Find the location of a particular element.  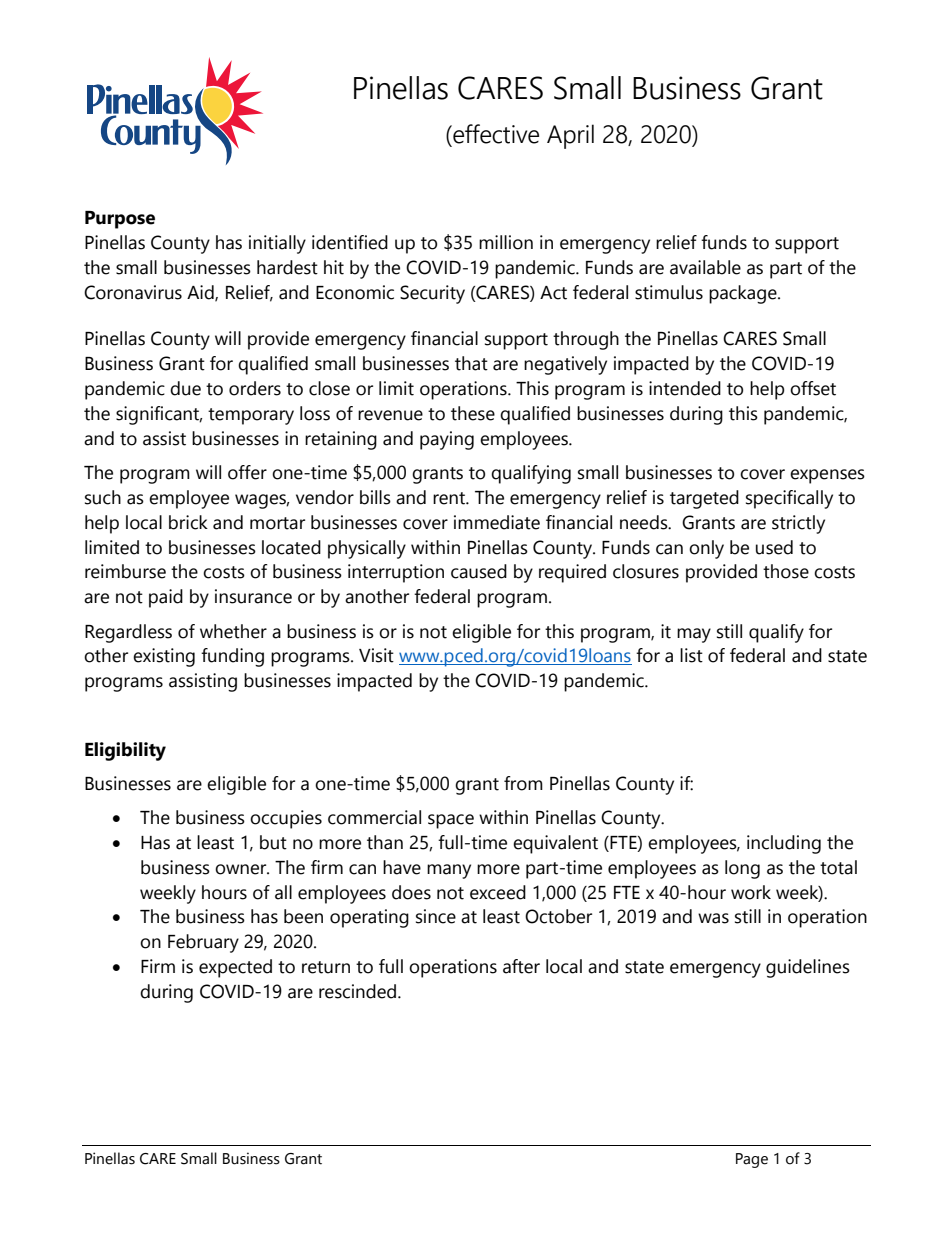

rescinded is located at coordinates (359, 991).
